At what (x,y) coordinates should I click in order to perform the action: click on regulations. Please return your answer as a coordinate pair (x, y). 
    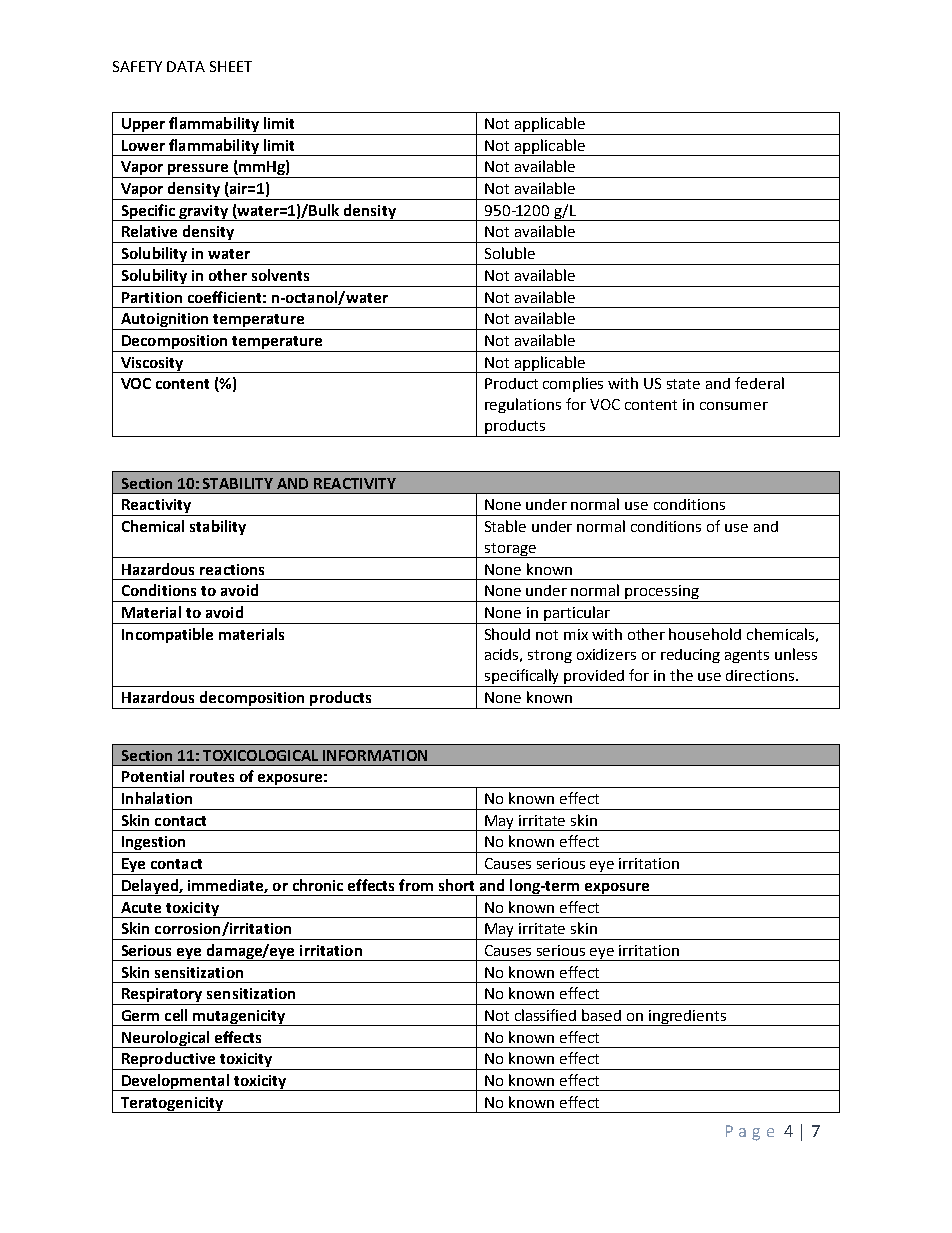
    Looking at the image, I should click on (523, 405).
